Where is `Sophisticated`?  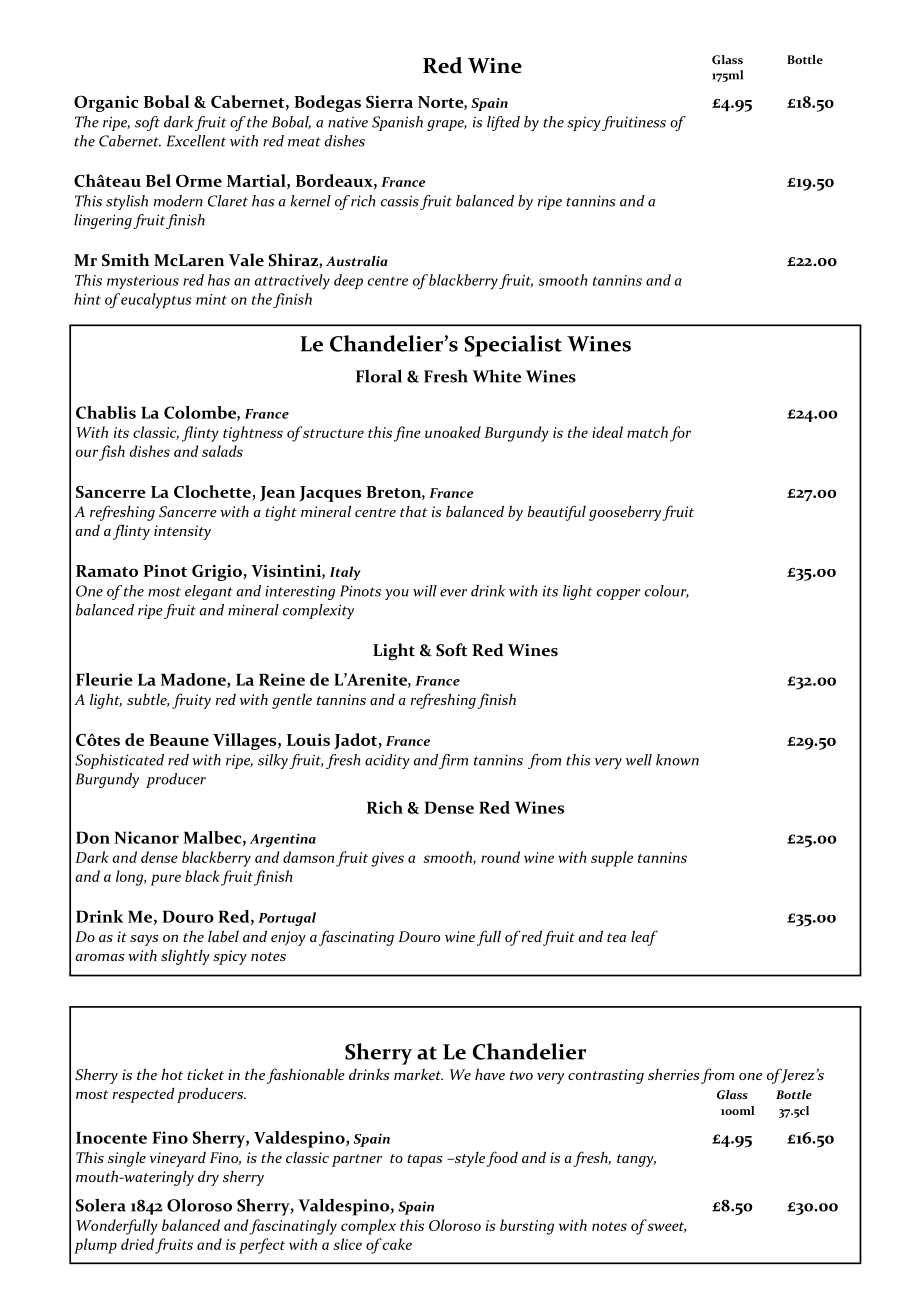 Sophisticated is located at coordinates (119, 761).
